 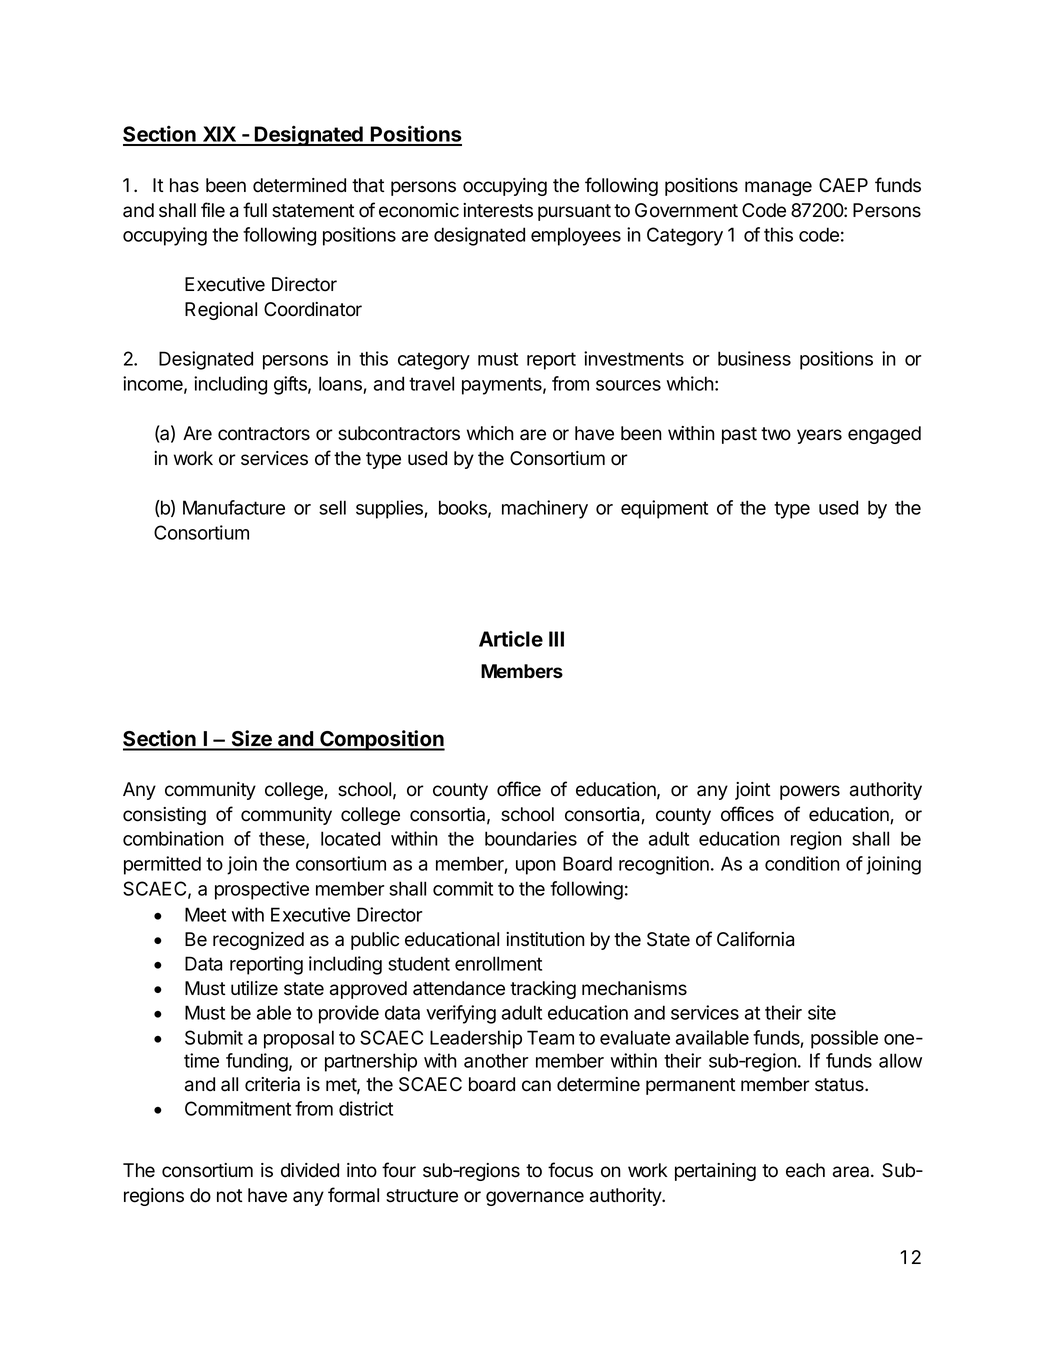 I want to click on interests, so click(x=498, y=210).
